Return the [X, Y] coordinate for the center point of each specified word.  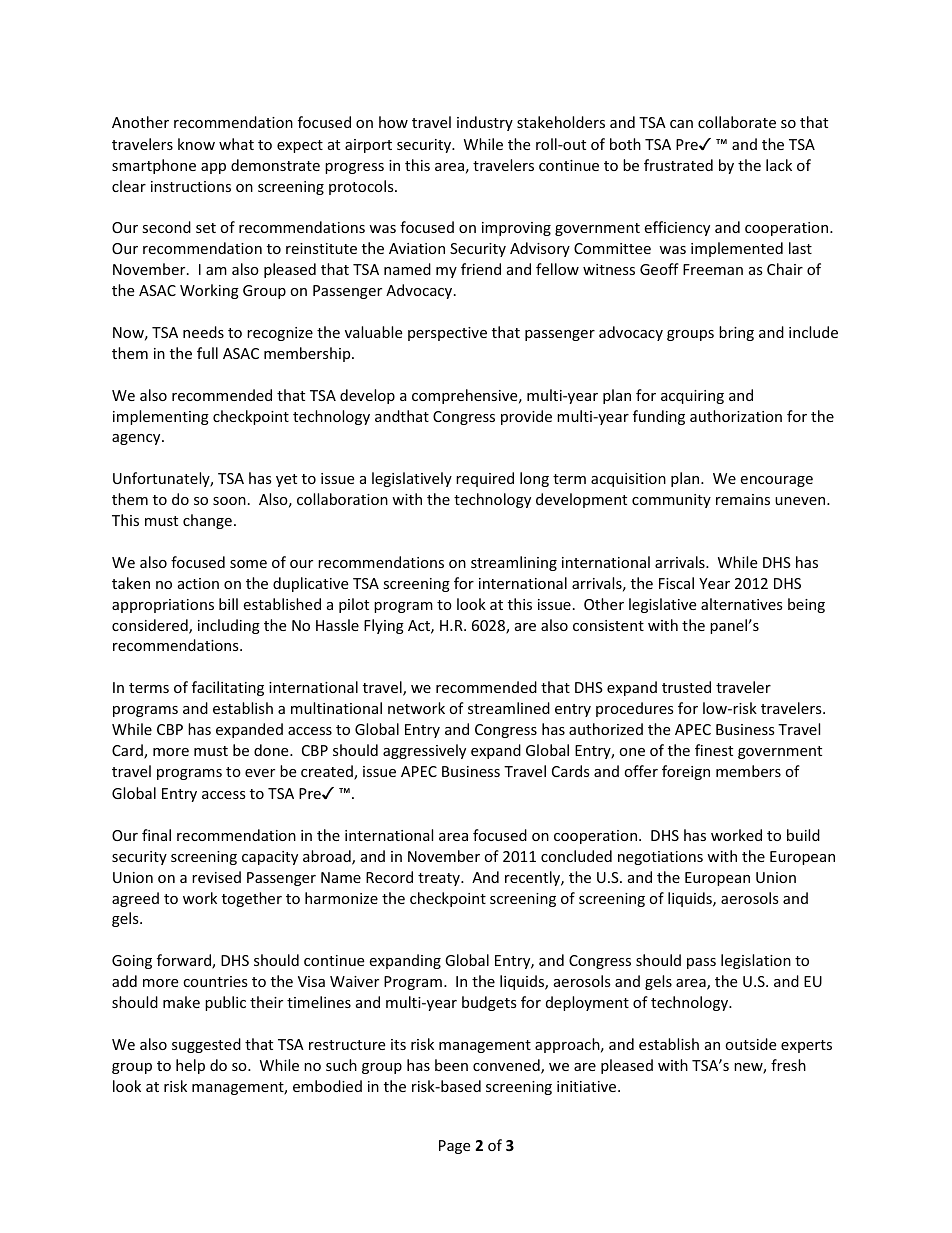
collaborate [737, 122]
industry [485, 123]
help [190, 1066]
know [196, 144]
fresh [788, 1065]
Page [454, 1147]
